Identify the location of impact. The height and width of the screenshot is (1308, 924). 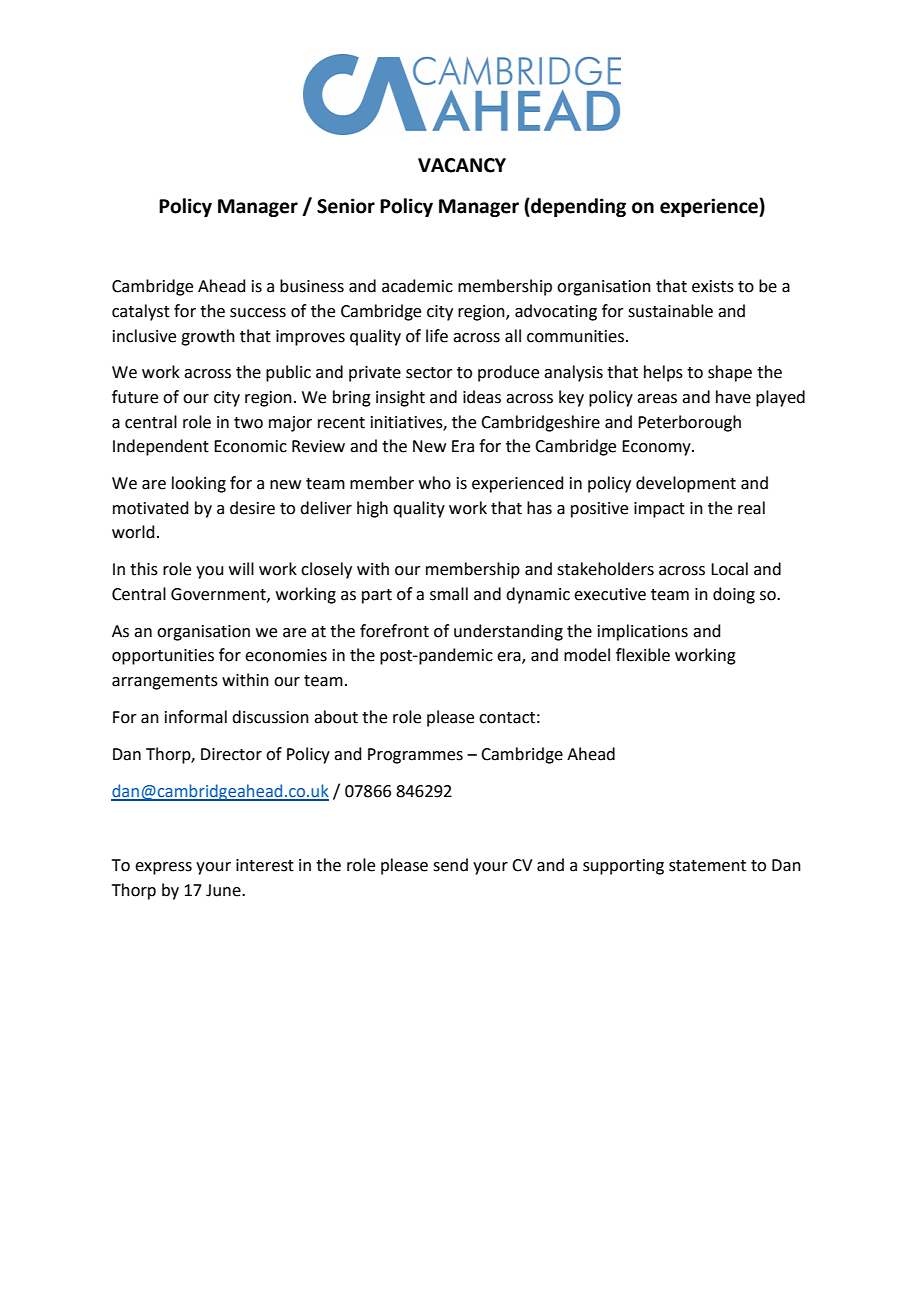
(659, 510).
